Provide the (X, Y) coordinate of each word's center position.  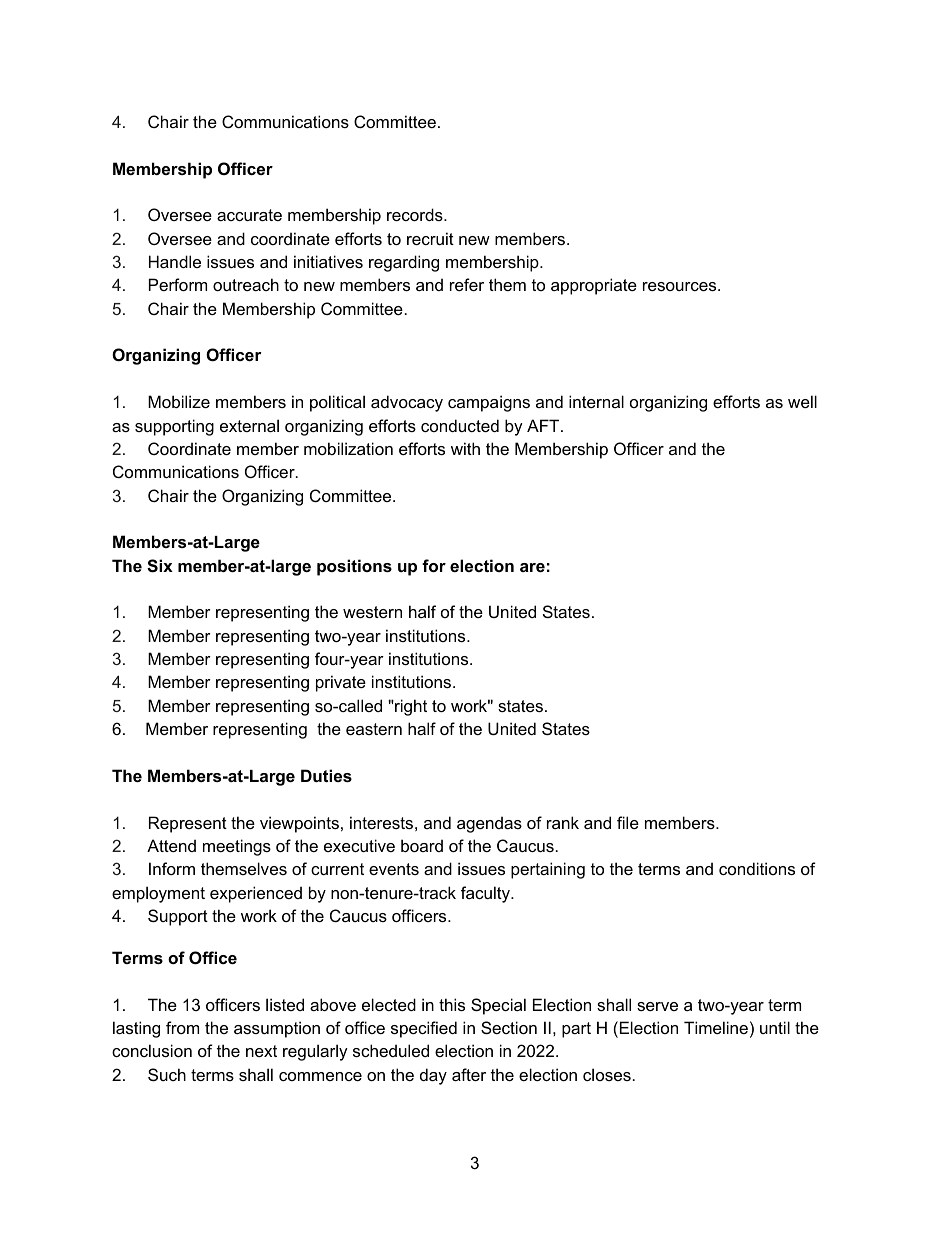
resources (681, 286)
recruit (430, 238)
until (775, 1027)
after (469, 1074)
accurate (249, 215)
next (261, 1051)
